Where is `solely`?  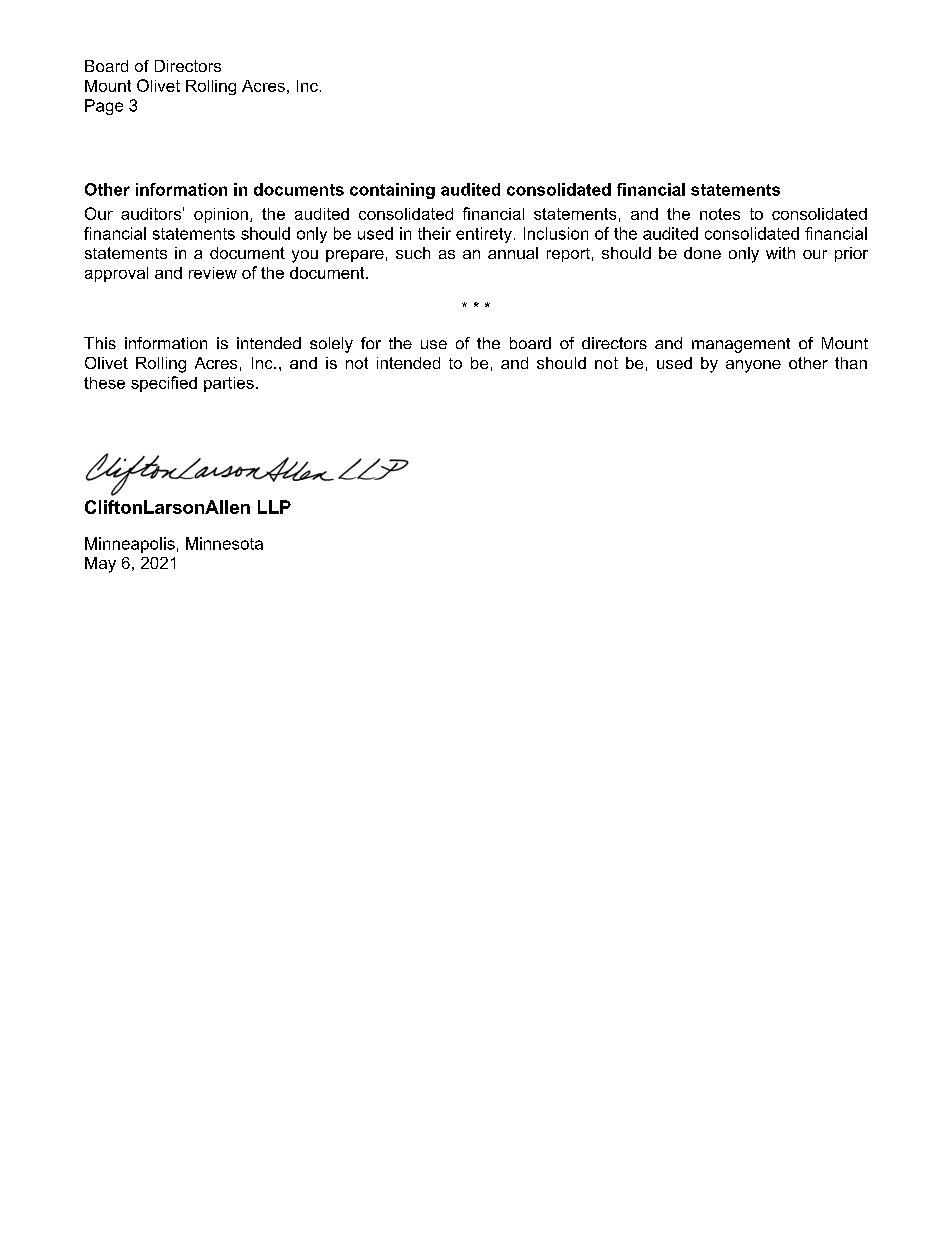
solely is located at coordinates (331, 345).
